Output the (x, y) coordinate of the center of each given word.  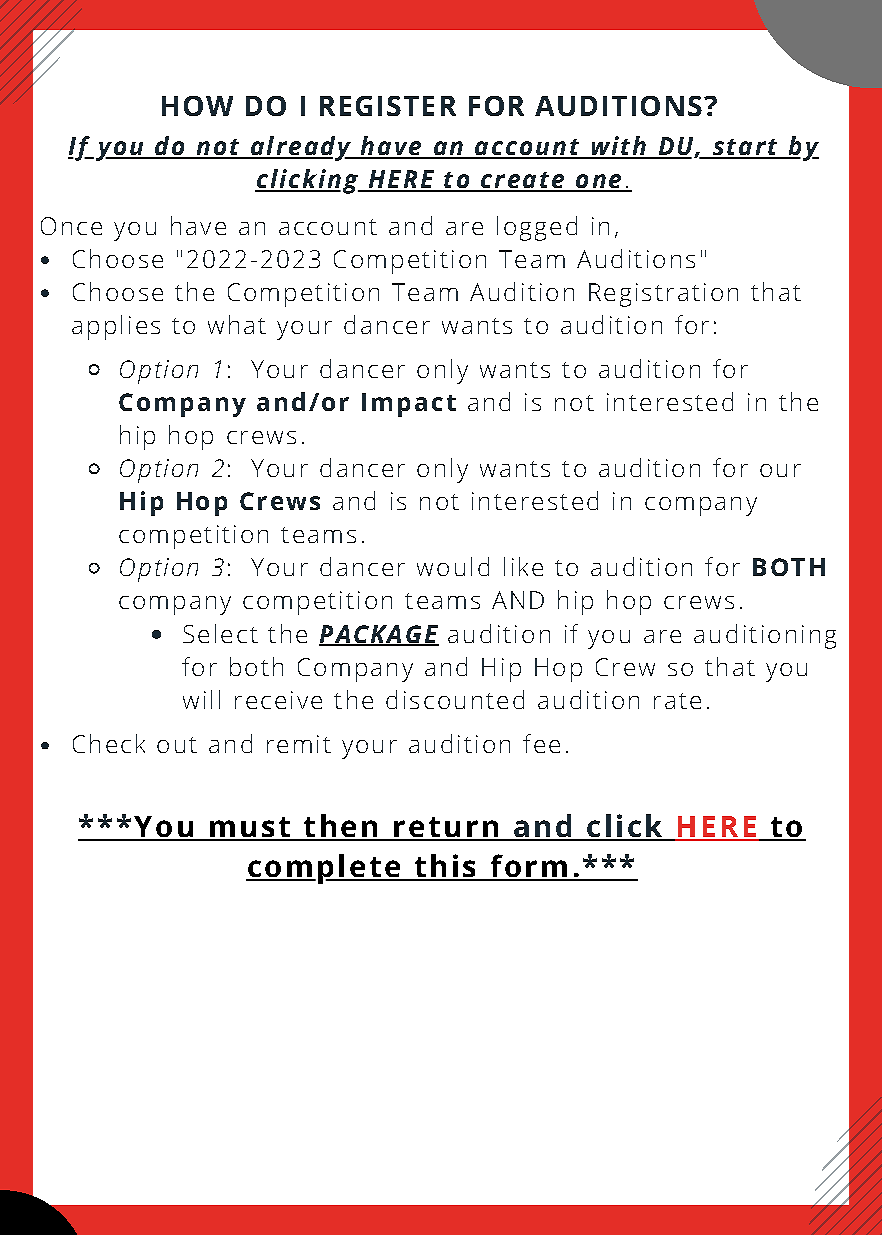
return (446, 828)
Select (220, 633)
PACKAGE (379, 635)
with (618, 147)
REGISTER (388, 106)
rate (677, 701)
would (453, 566)
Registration (663, 295)
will (201, 699)
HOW (197, 106)
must (249, 828)
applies (116, 327)
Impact (409, 405)
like (523, 566)
